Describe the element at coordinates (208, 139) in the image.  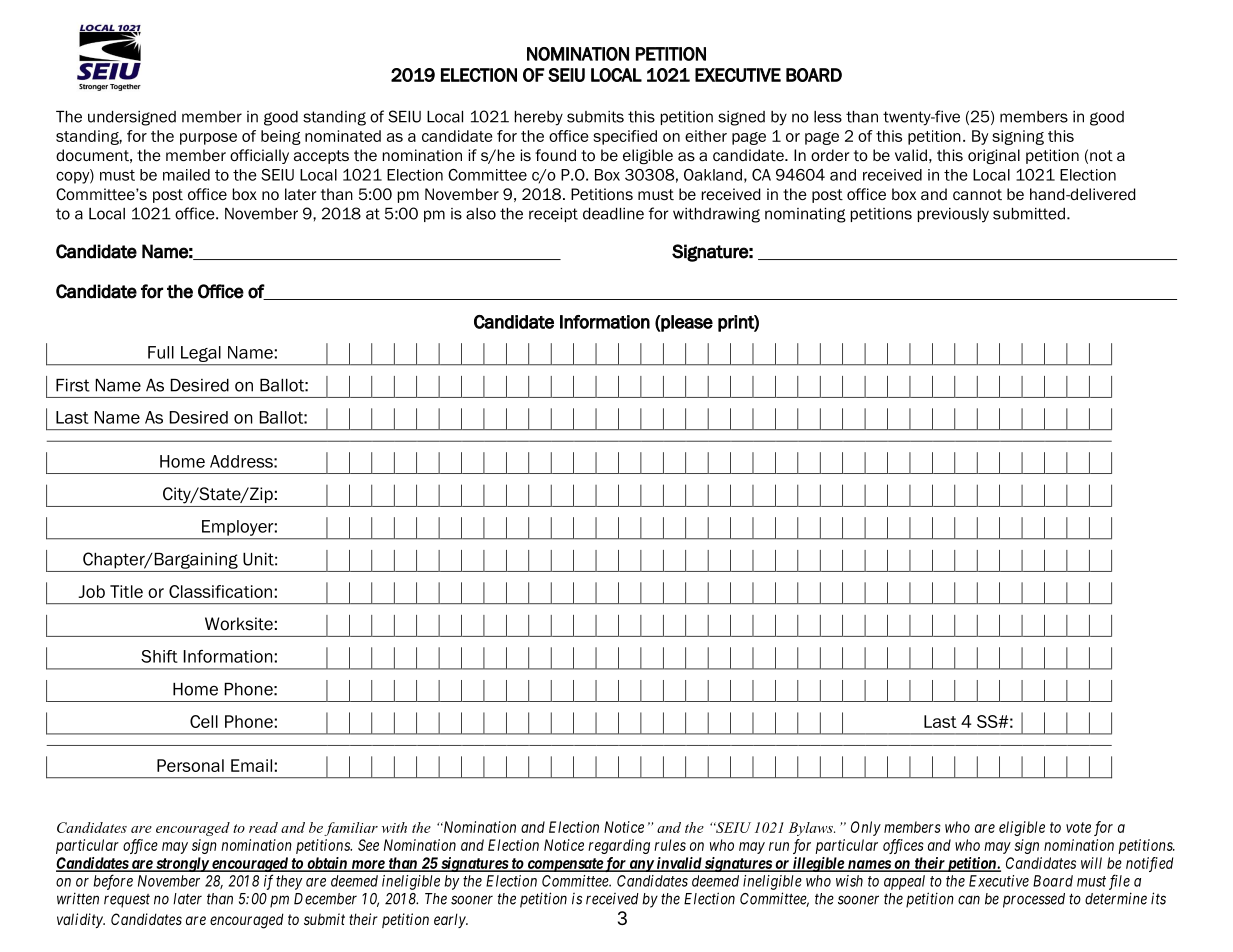
I see `purpose` at that location.
